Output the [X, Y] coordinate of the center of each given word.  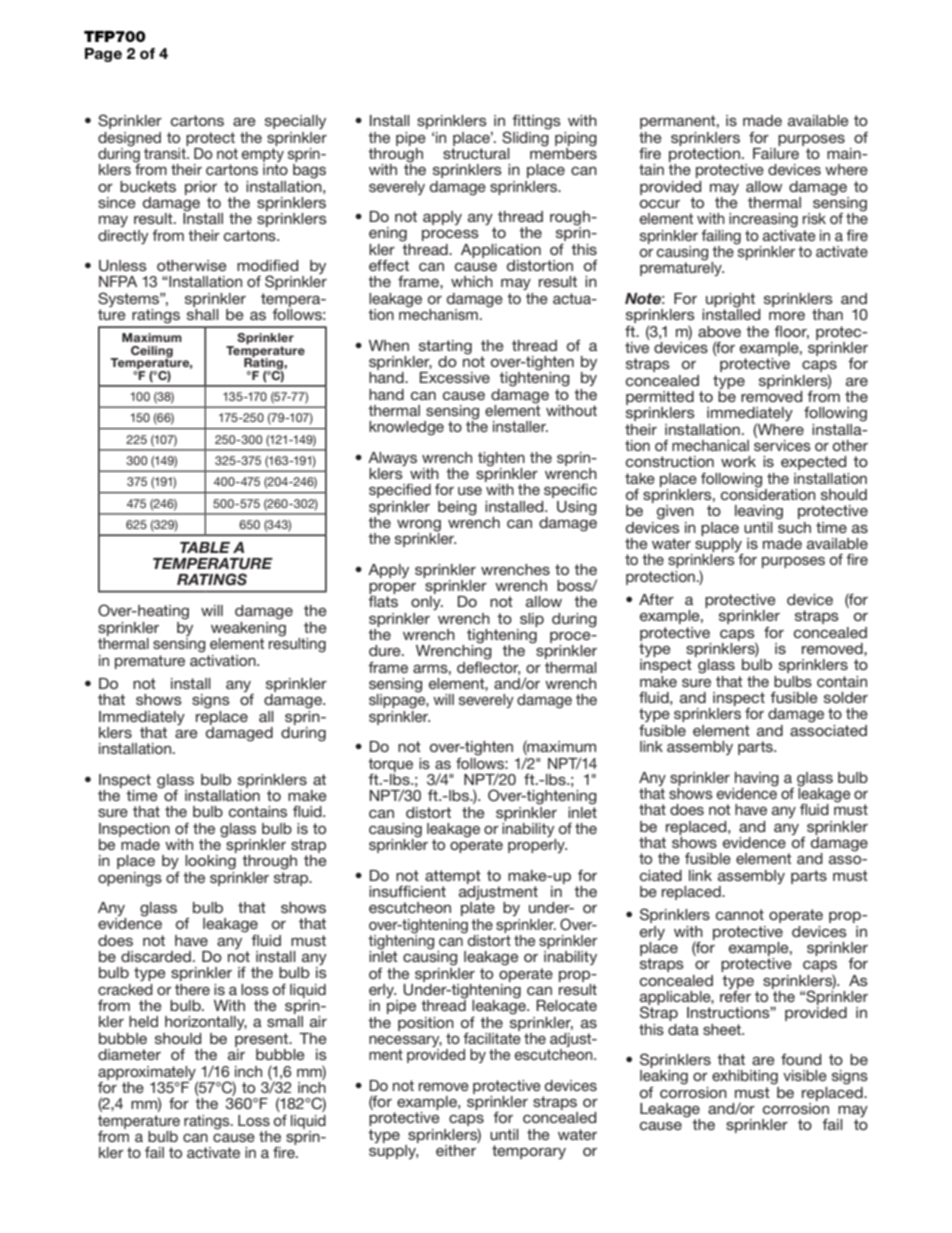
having [757, 779]
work [738, 461]
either [456, 1150]
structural [476, 152]
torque [390, 765]
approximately [148, 1074]
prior [201, 188]
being [457, 508]
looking [210, 862]
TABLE [205, 547]
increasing [763, 220]
